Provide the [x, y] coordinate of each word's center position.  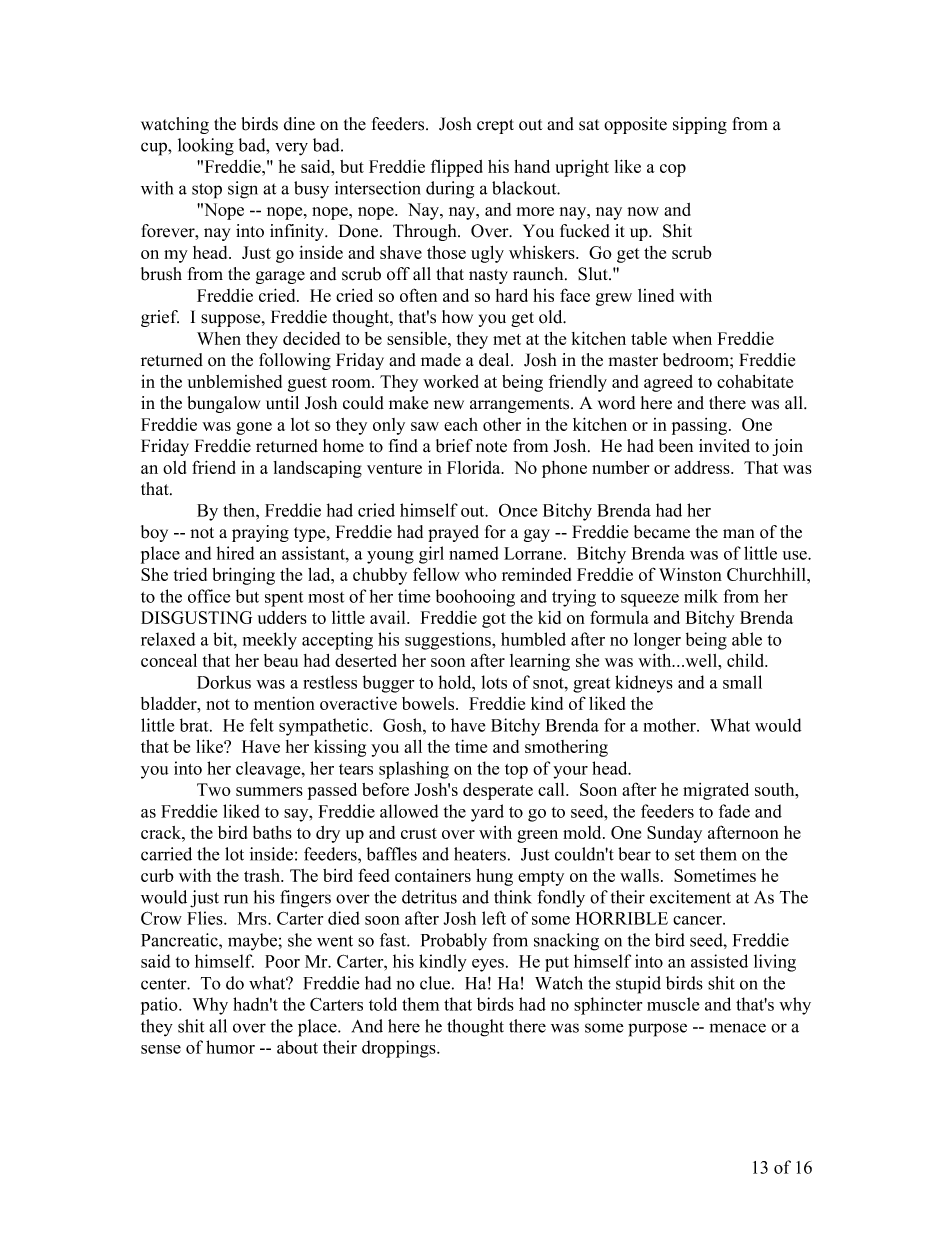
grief [160, 318]
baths [272, 832]
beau [281, 660]
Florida [475, 467]
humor [230, 1047]
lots [494, 682]
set [685, 855]
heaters [480, 854]
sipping [700, 125]
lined [656, 295]
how [457, 317]
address [703, 467]
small [742, 682]
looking [206, 147]
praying [260, 533]
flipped [457, 168]
